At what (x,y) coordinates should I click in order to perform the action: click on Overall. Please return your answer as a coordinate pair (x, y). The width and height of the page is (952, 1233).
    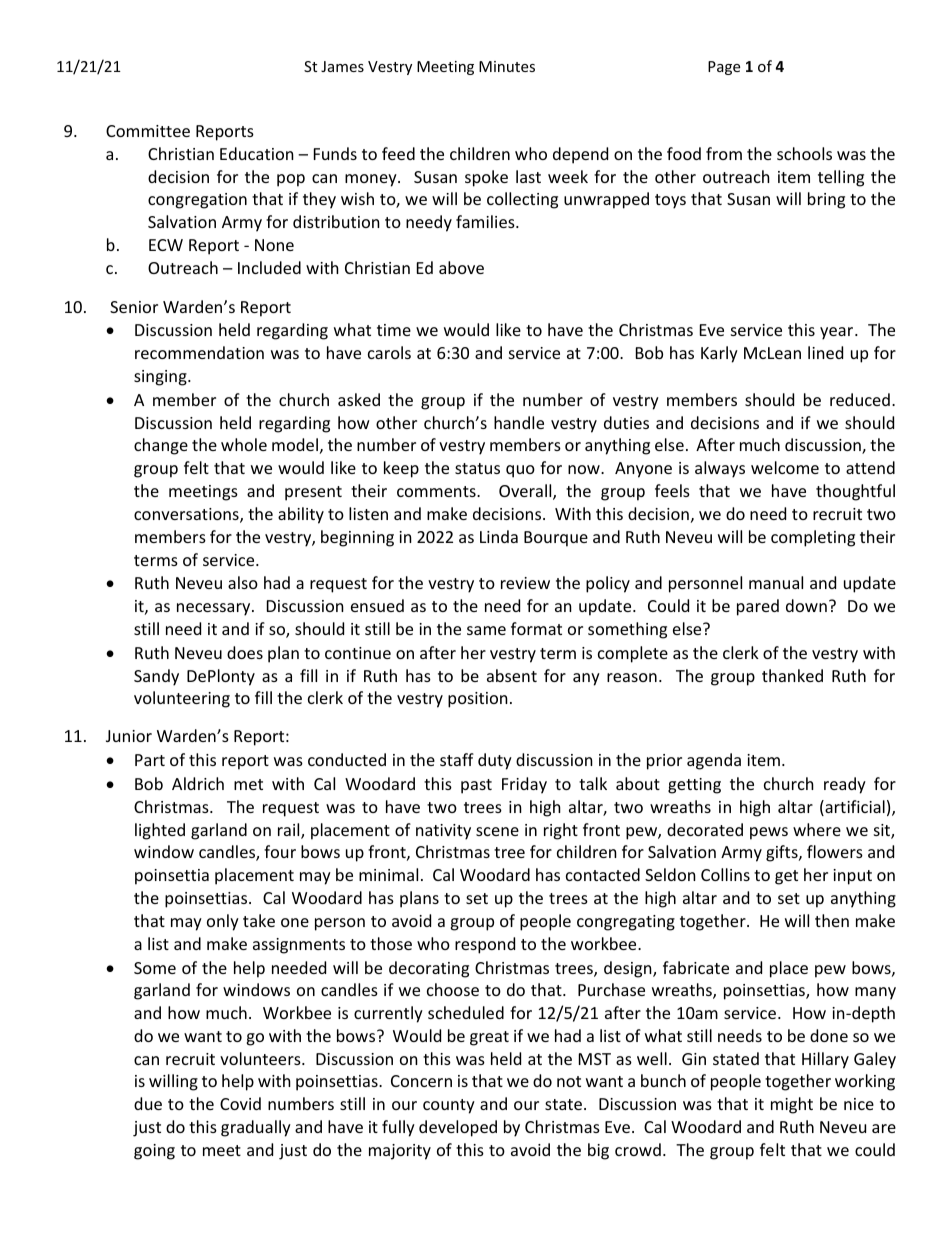
    Looking at the image, I should click on (526, 492).
